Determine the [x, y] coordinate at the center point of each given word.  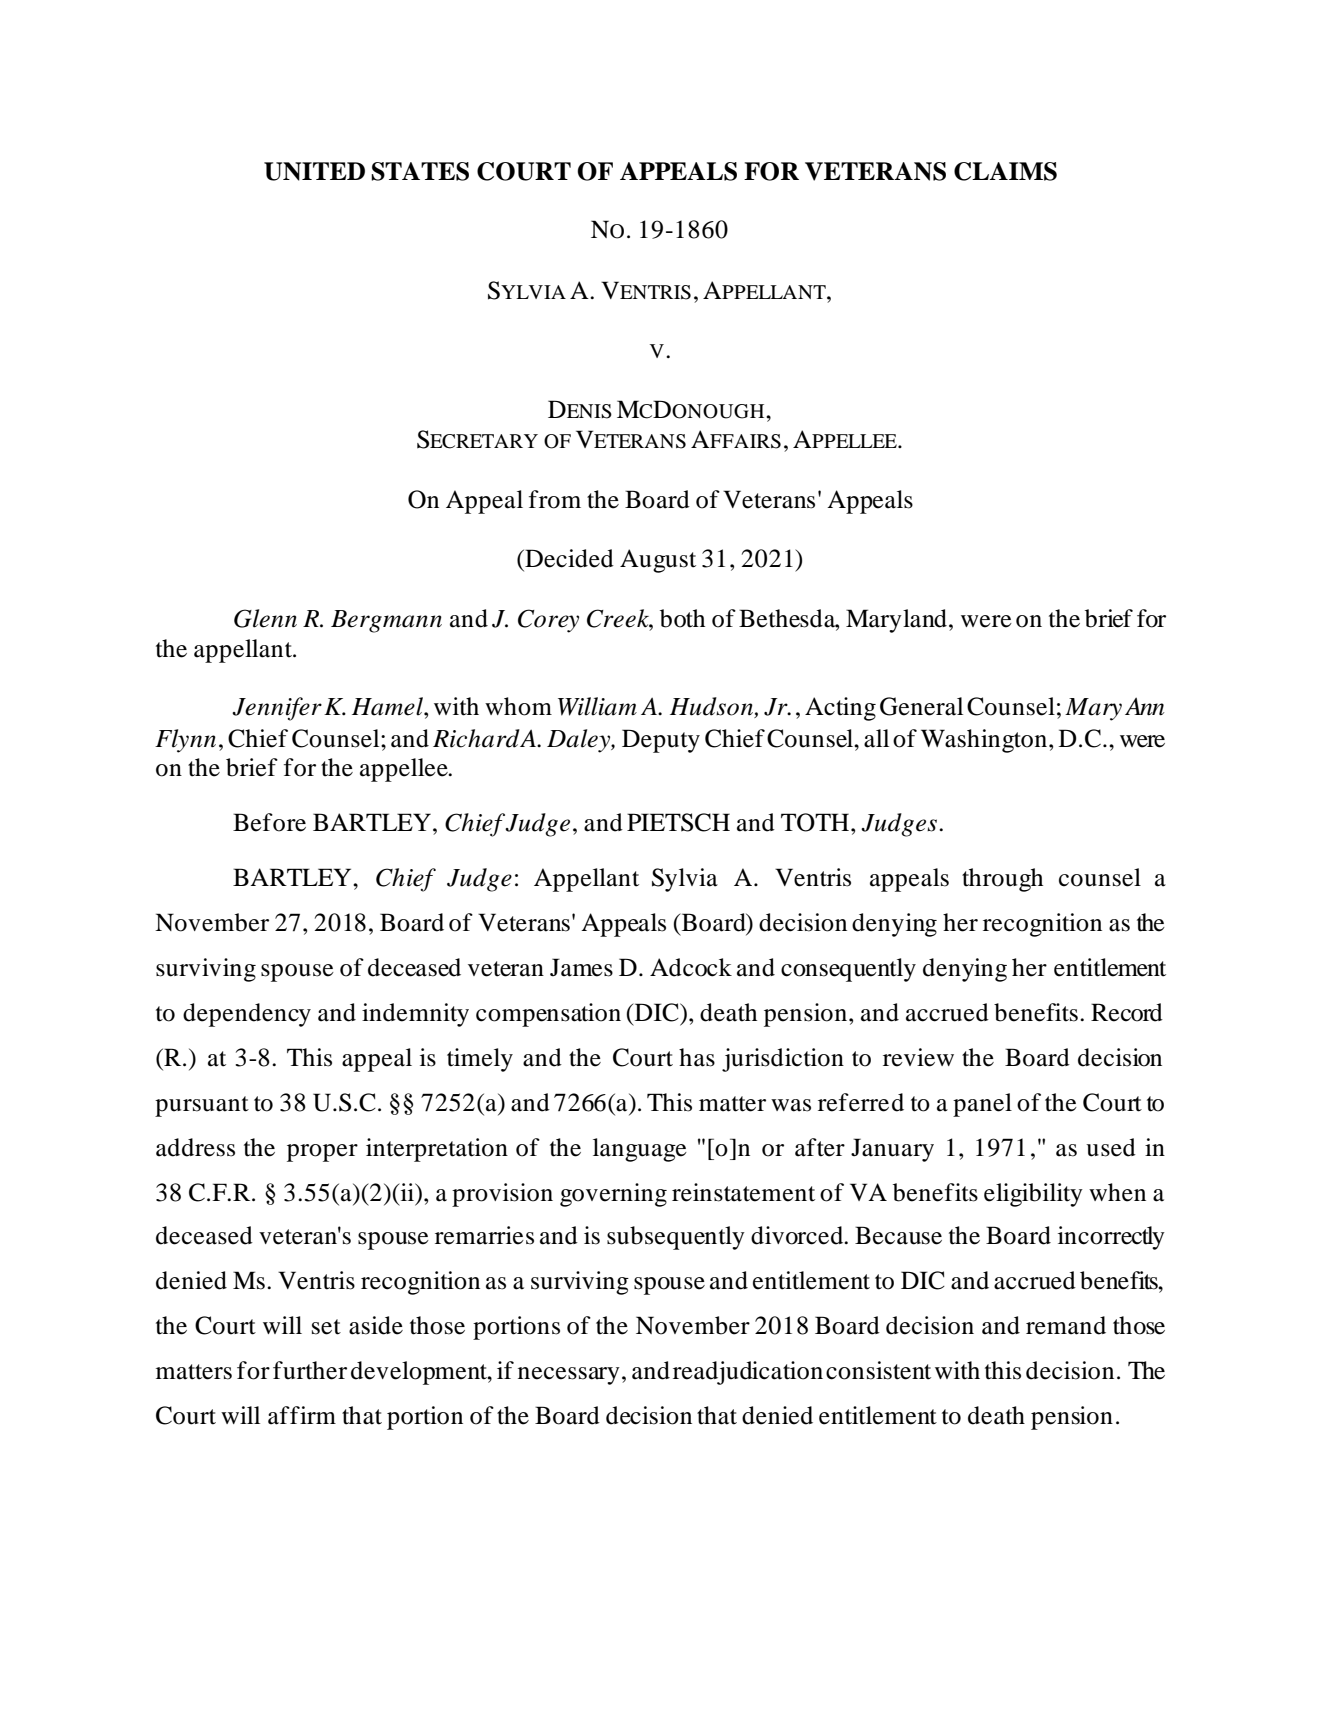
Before [269, 822]
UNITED [314, 171]
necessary [569, 1376]
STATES [420, 171]
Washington [985, 741]
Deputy [661, 741]
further [310, 1370]
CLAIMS [1005, 171]
